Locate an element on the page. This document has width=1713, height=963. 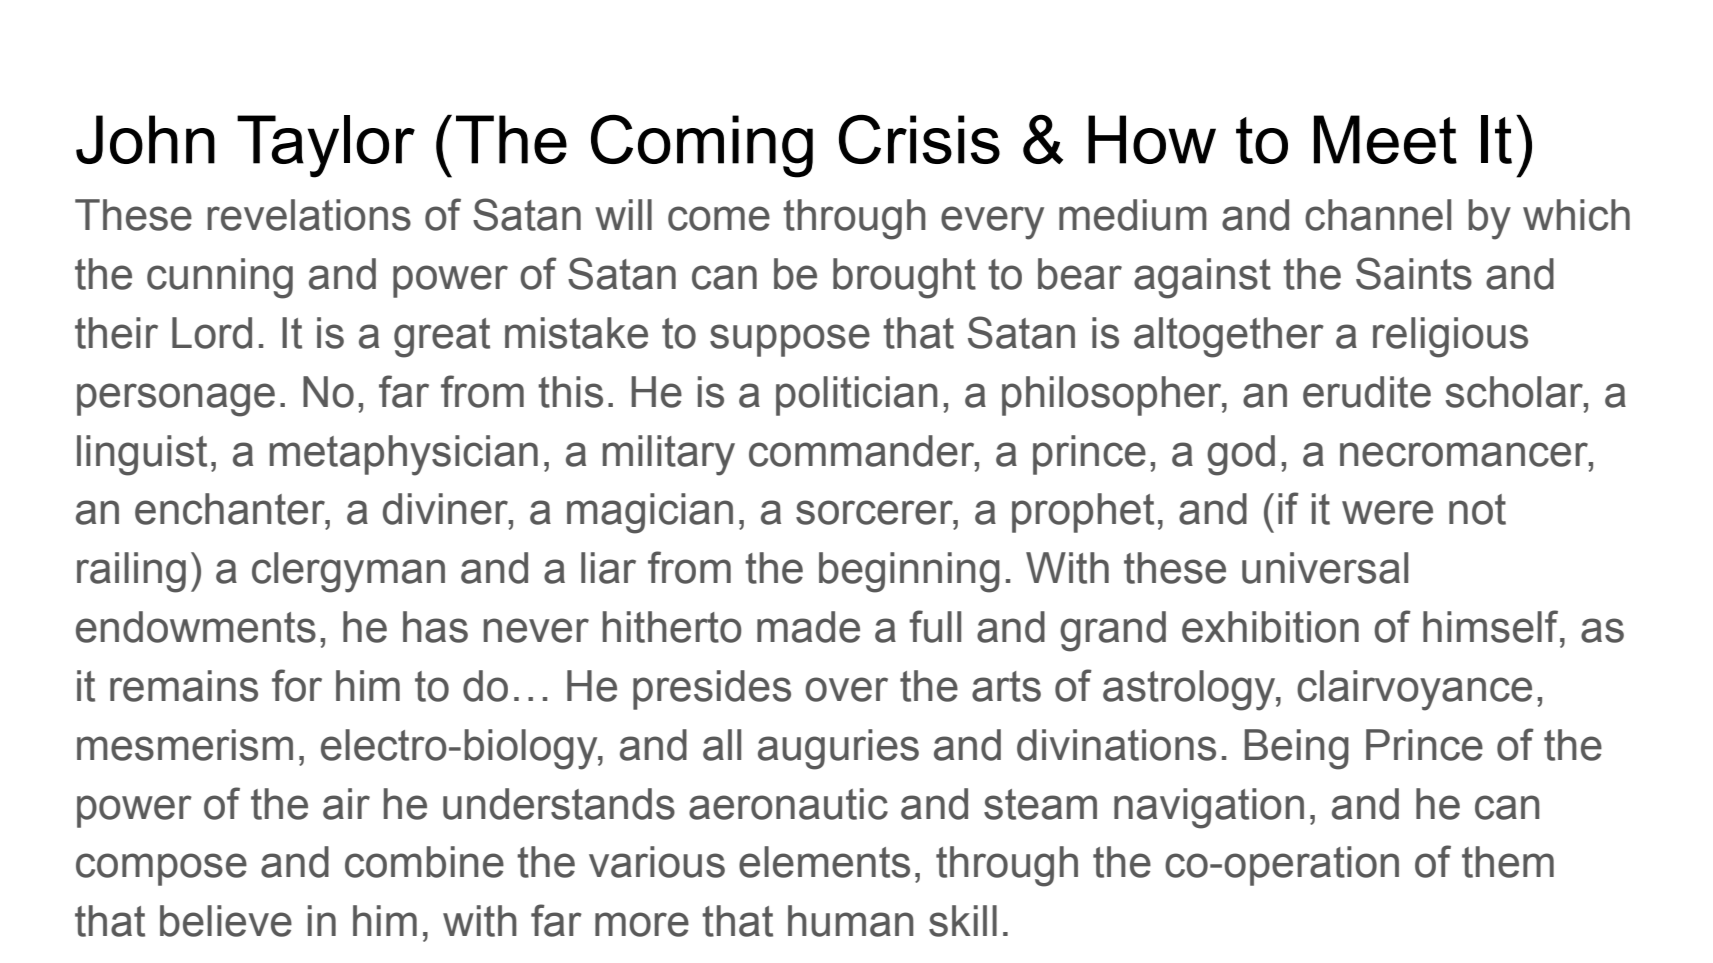
human is located at coordinates (851, 921).
